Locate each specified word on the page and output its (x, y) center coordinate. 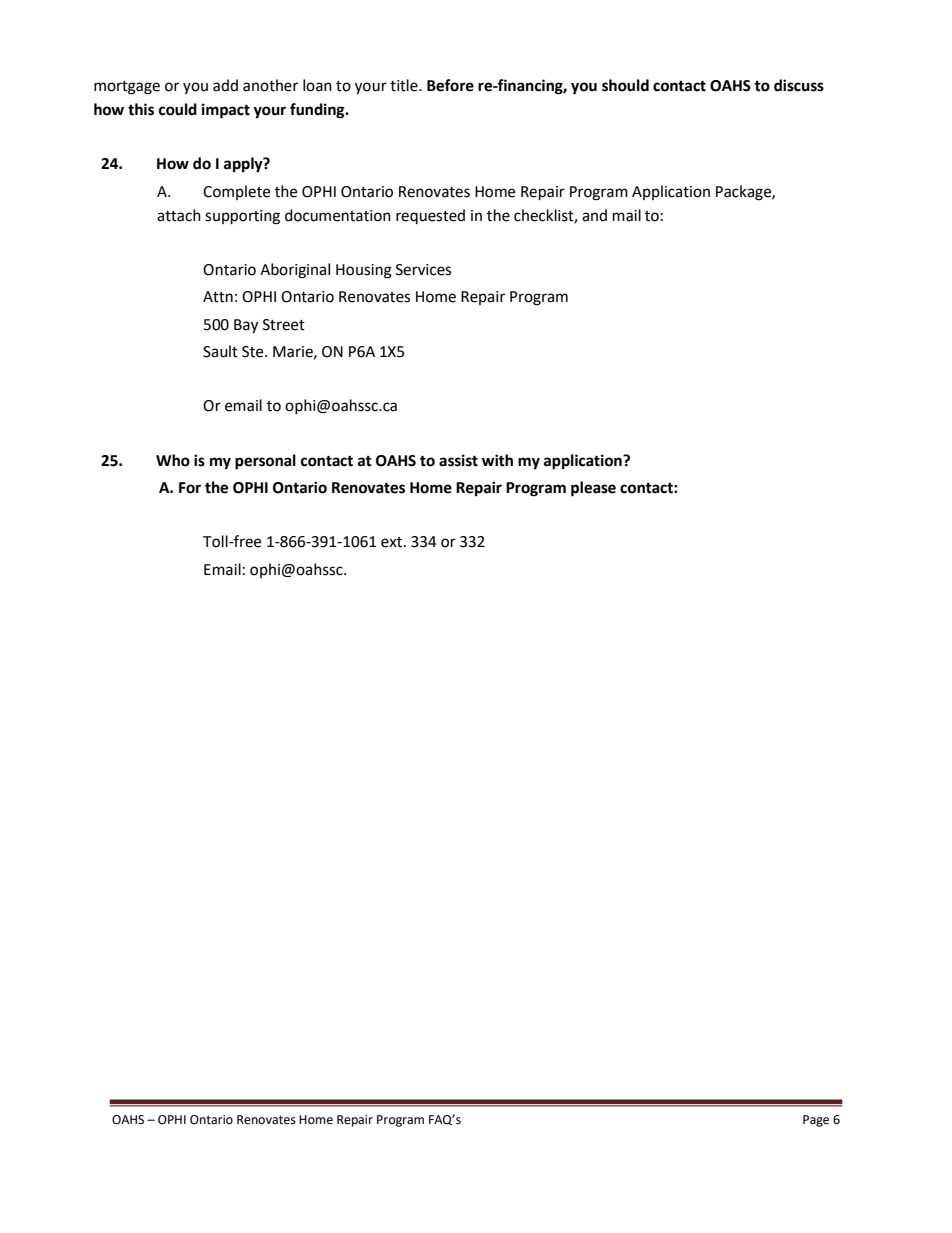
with (497, 460)
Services (423, 270)
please (593, 489)
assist (458, 460)
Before (450, 85)
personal (265, 462)
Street (284, 325)
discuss (799, 85)
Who (173, 460)
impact (226, 111)
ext (393, 542)
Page (816, 1121)
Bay (246, 326)
